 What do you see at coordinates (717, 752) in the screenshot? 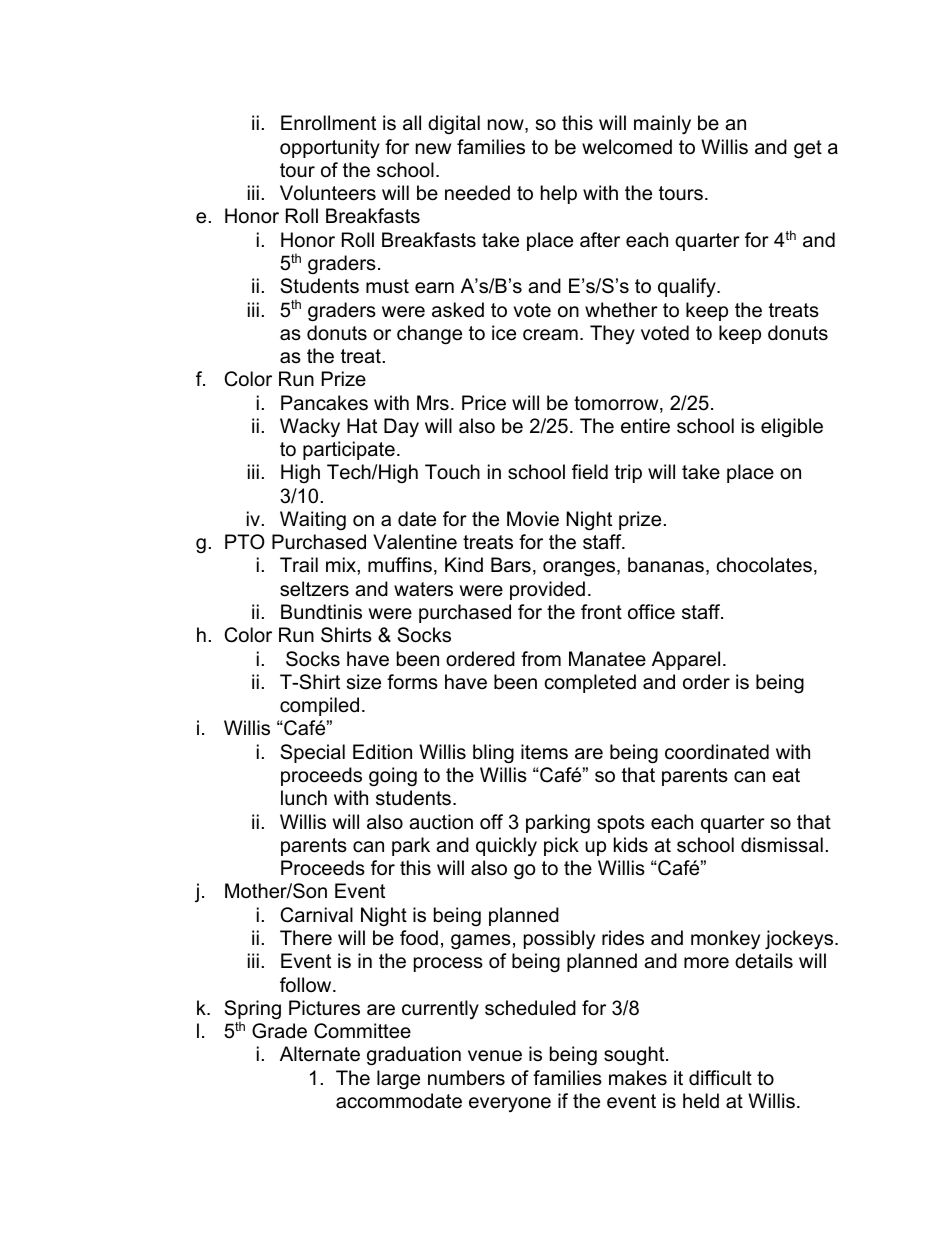
I see `coordinated` at bounding box center [717, 752].
